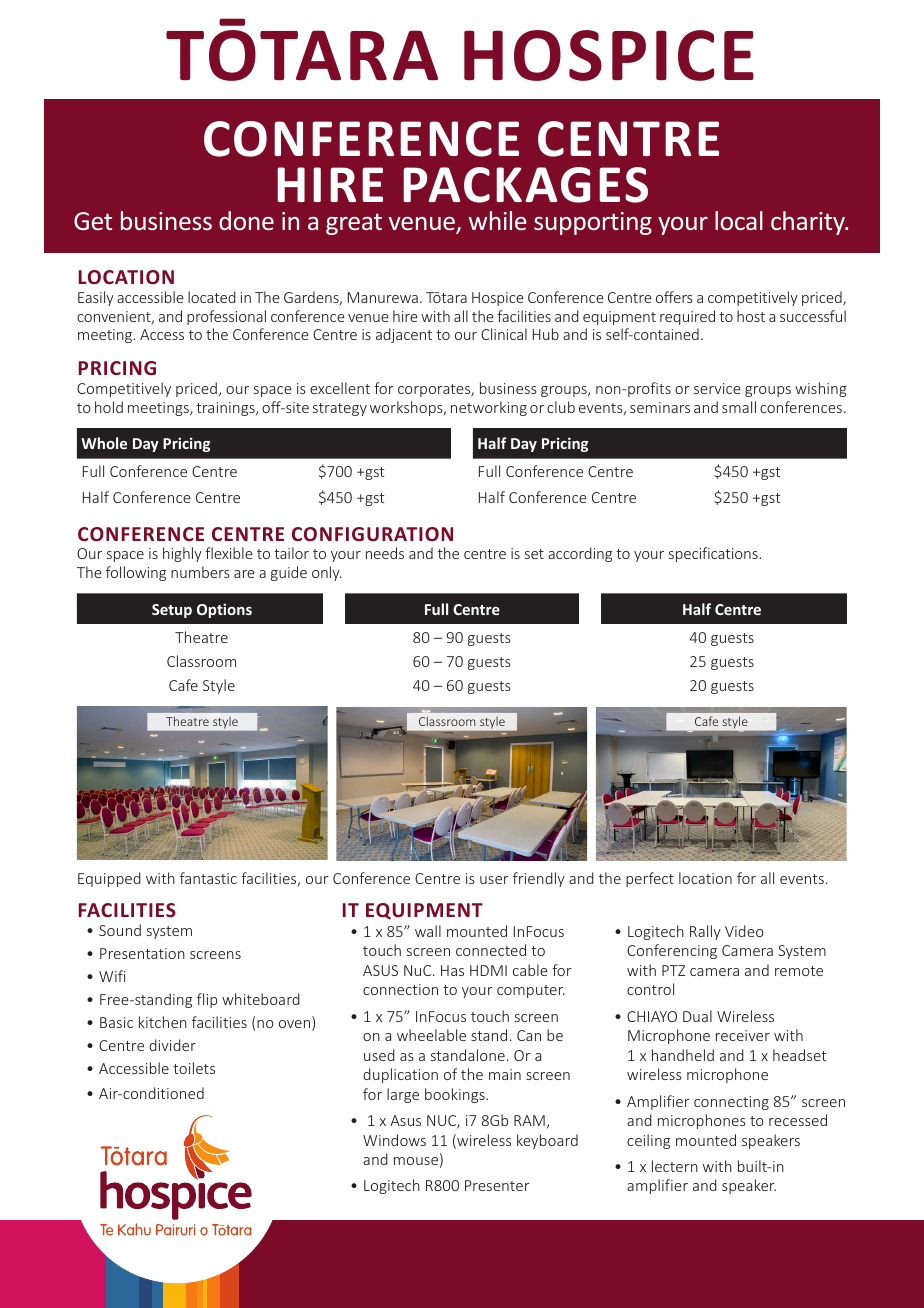 The image size is (924, 1308). I want to click on toilets, so click(194, 1068).
